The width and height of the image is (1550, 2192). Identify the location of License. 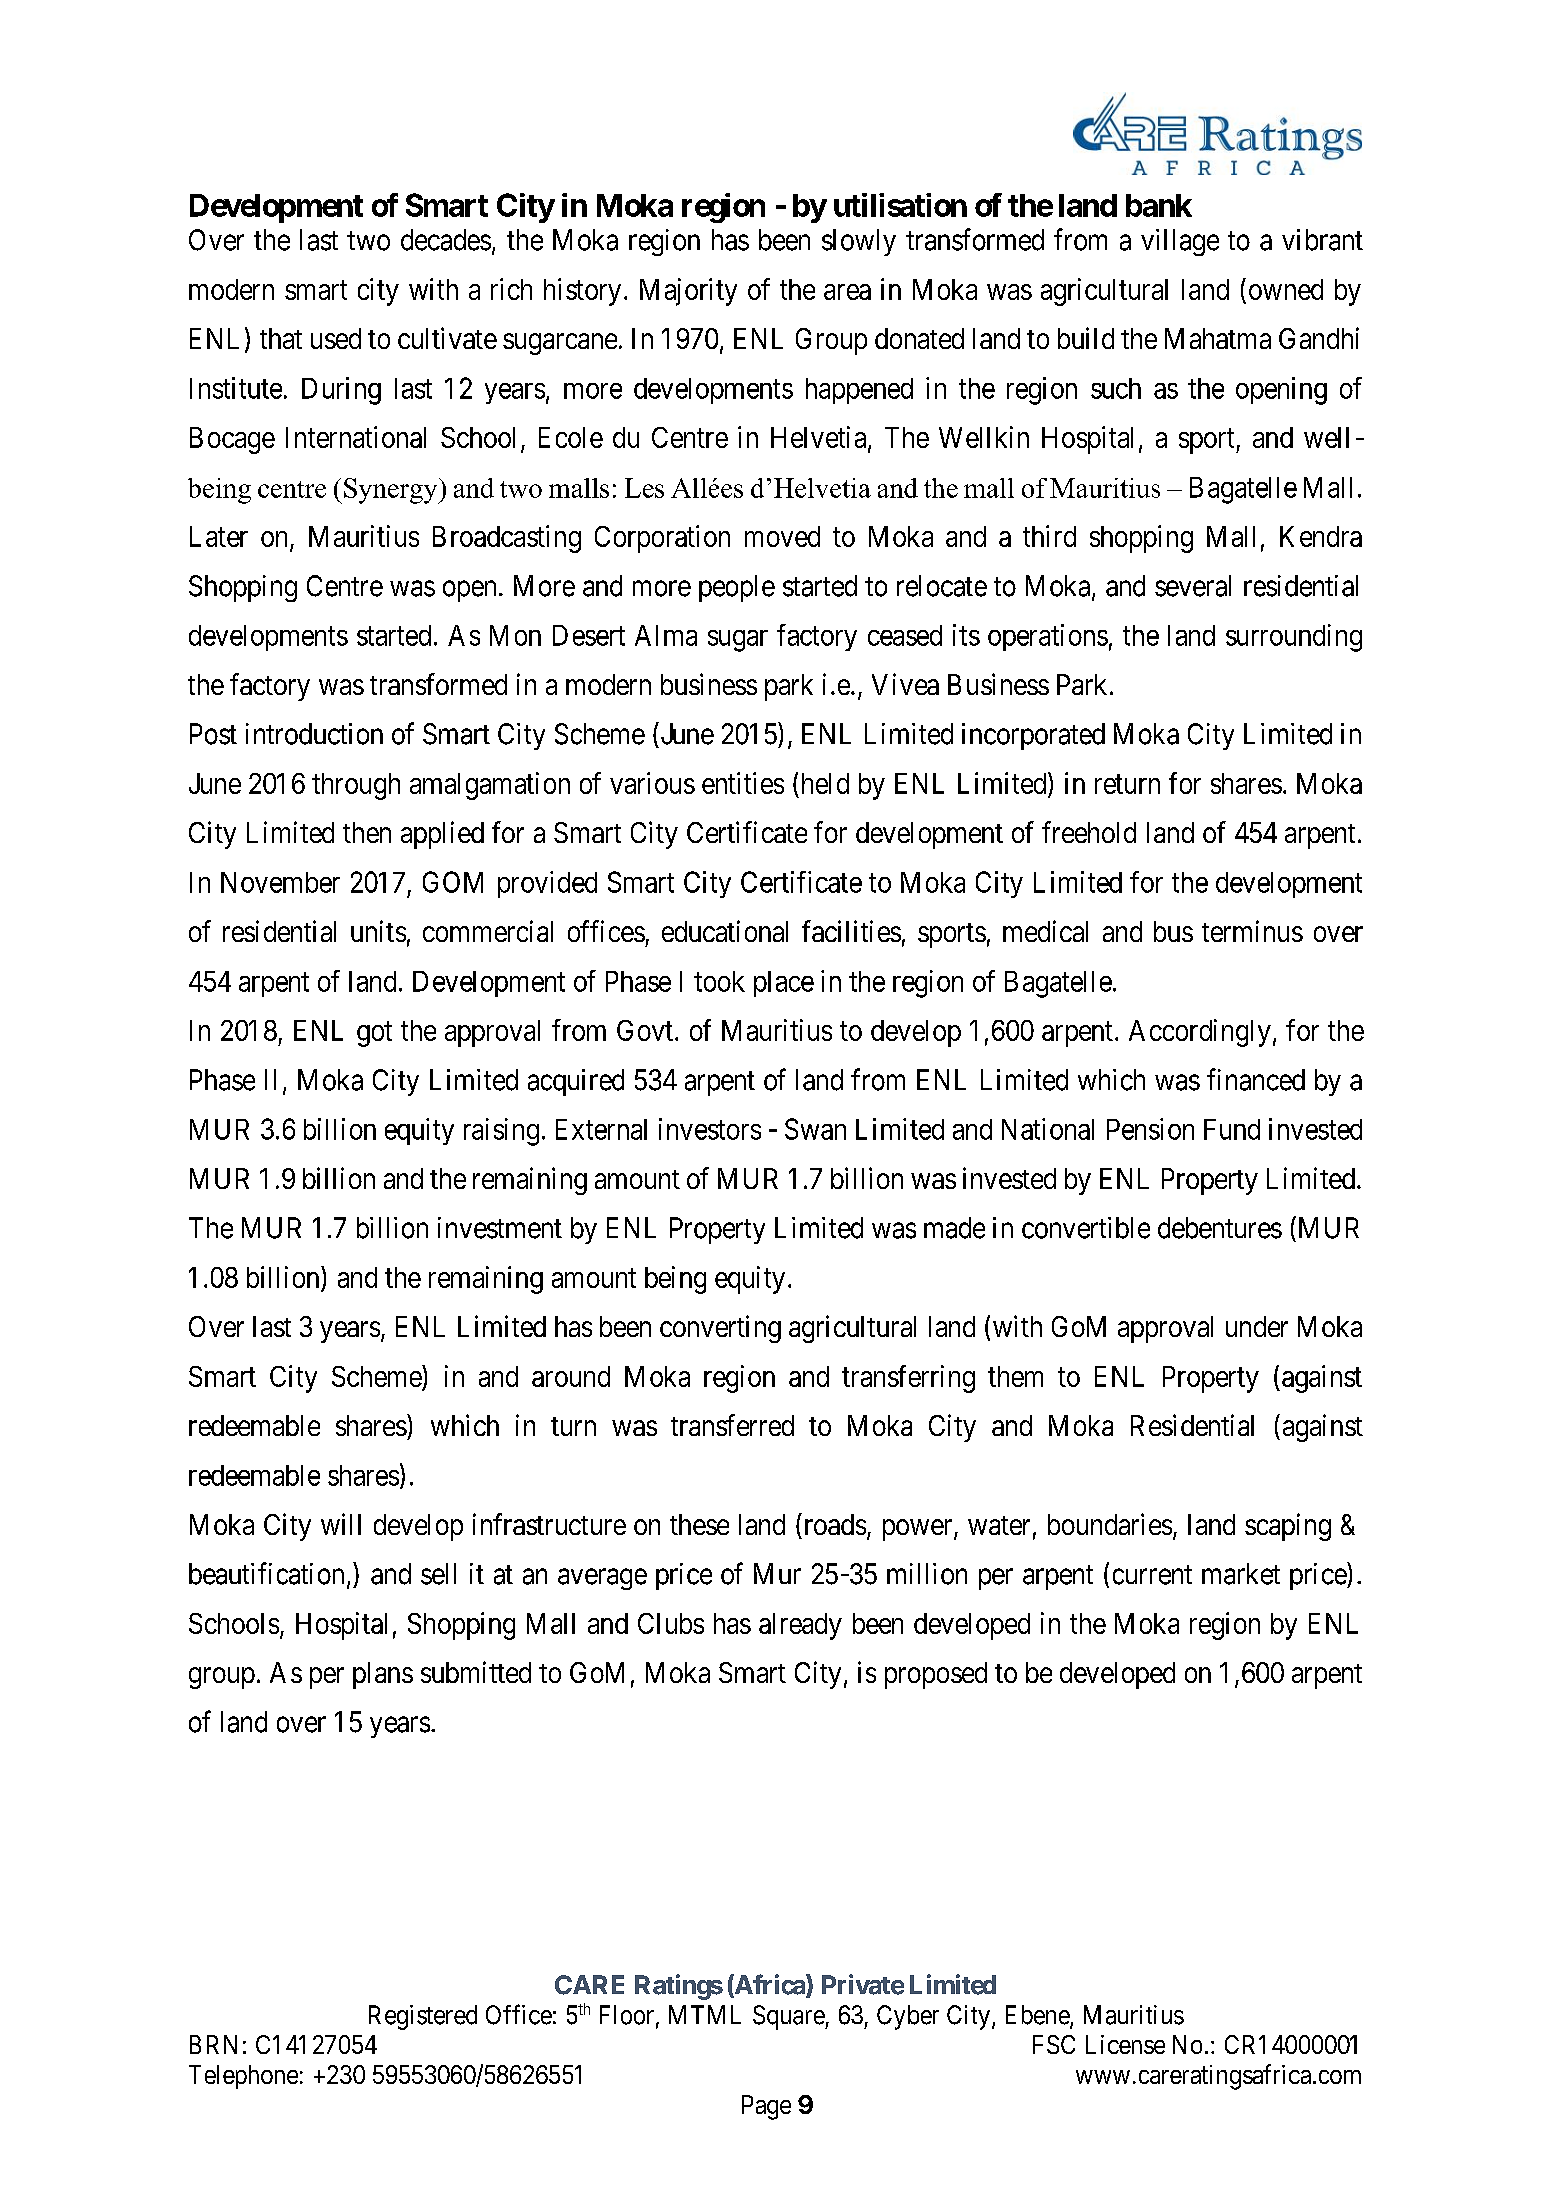
(1125, 2044).
